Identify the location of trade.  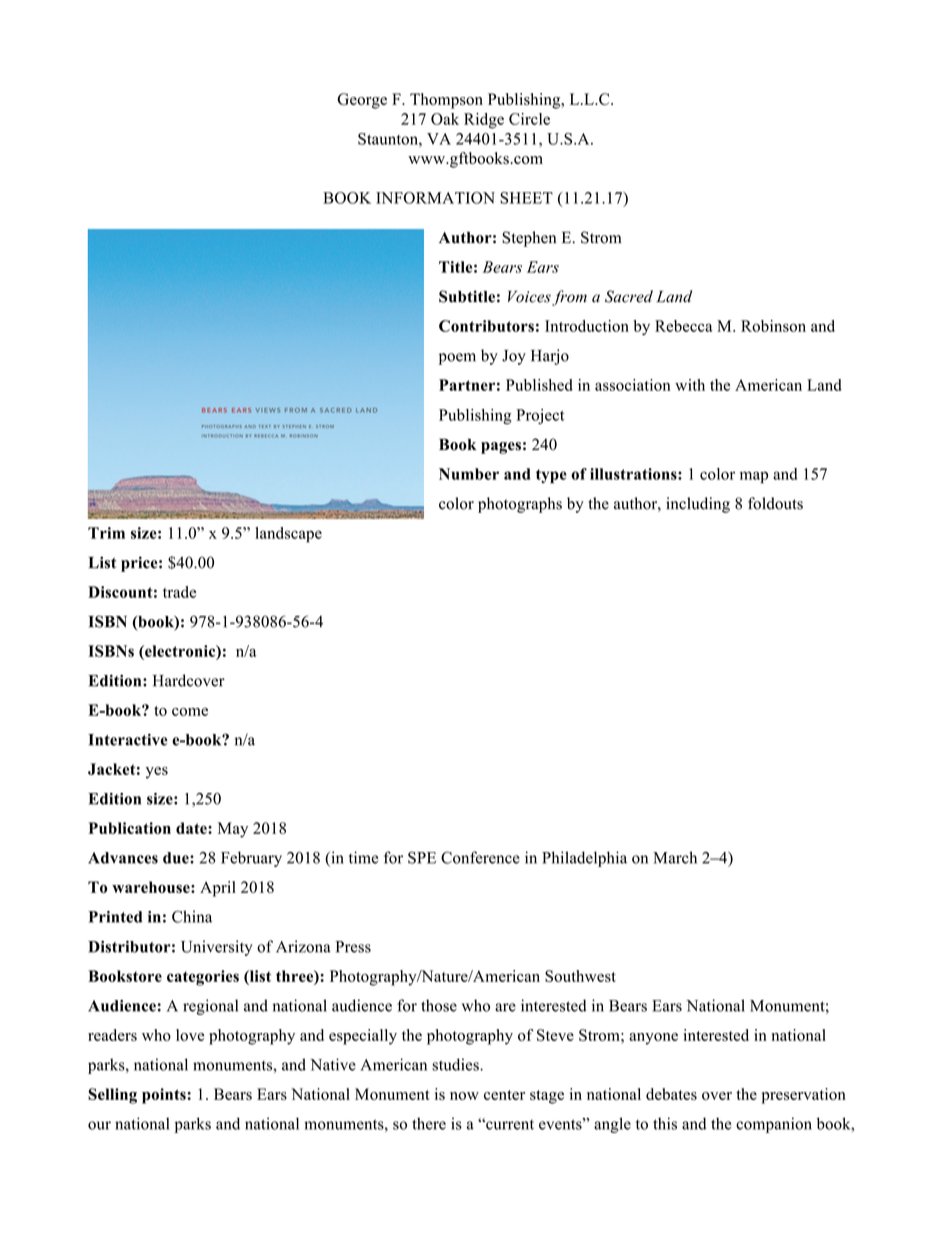
(179, 592).
